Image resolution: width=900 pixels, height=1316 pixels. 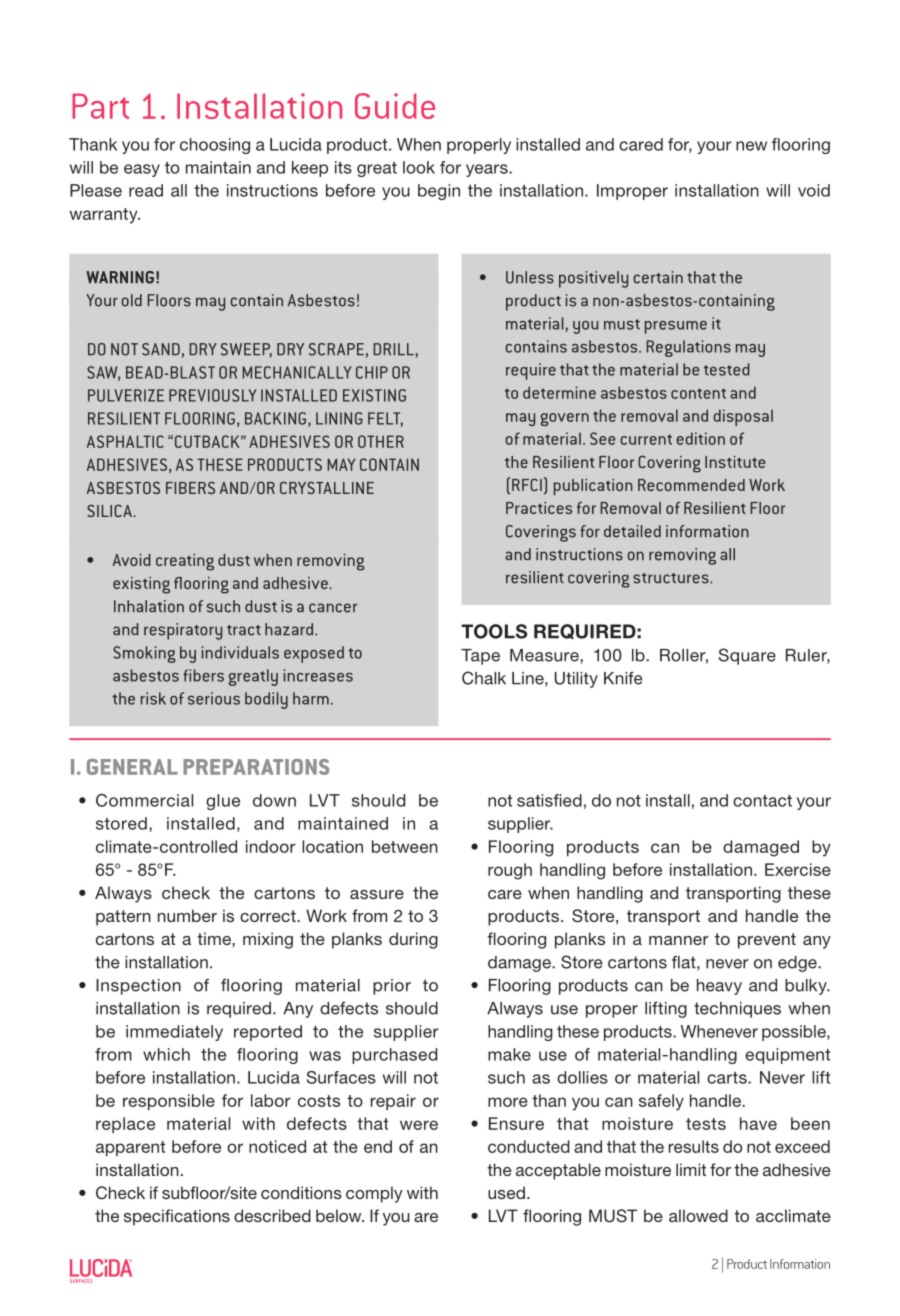 I want to click on look, so click(x=419, y=167).
